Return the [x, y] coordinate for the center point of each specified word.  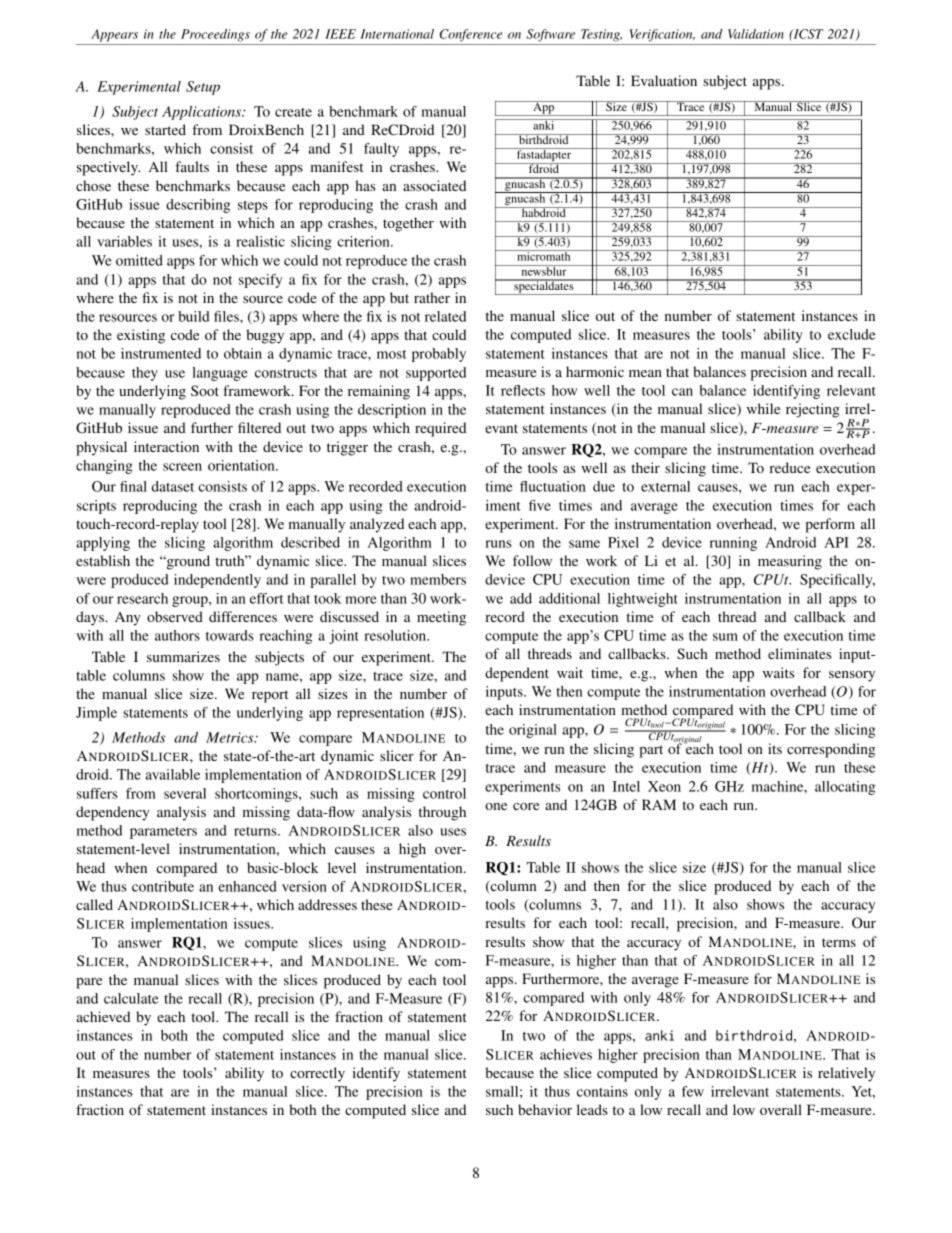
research [142, 598]
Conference [471, 35]
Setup [203, 88]
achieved [103, 1016]
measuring [790, 562]
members [438, 579]
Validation [756, 34]
